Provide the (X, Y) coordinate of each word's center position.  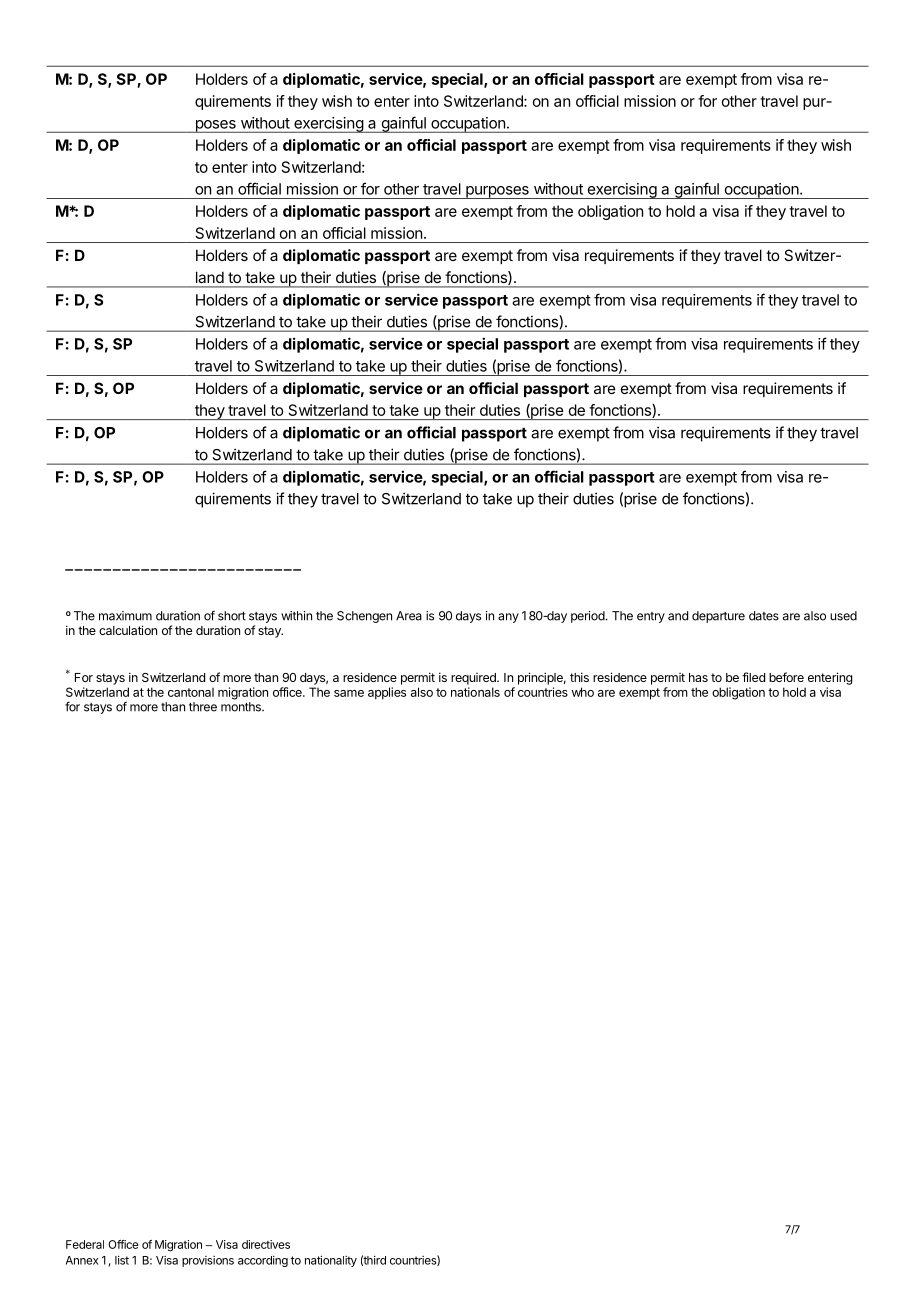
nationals (475, 692)
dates (764, 616)
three (203, 707)
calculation (128, 630)
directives (266, 1244)
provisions (208, 1261)
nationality (331, 1261)
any (508, 618)
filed (753, 677)
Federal (85, 1244)
